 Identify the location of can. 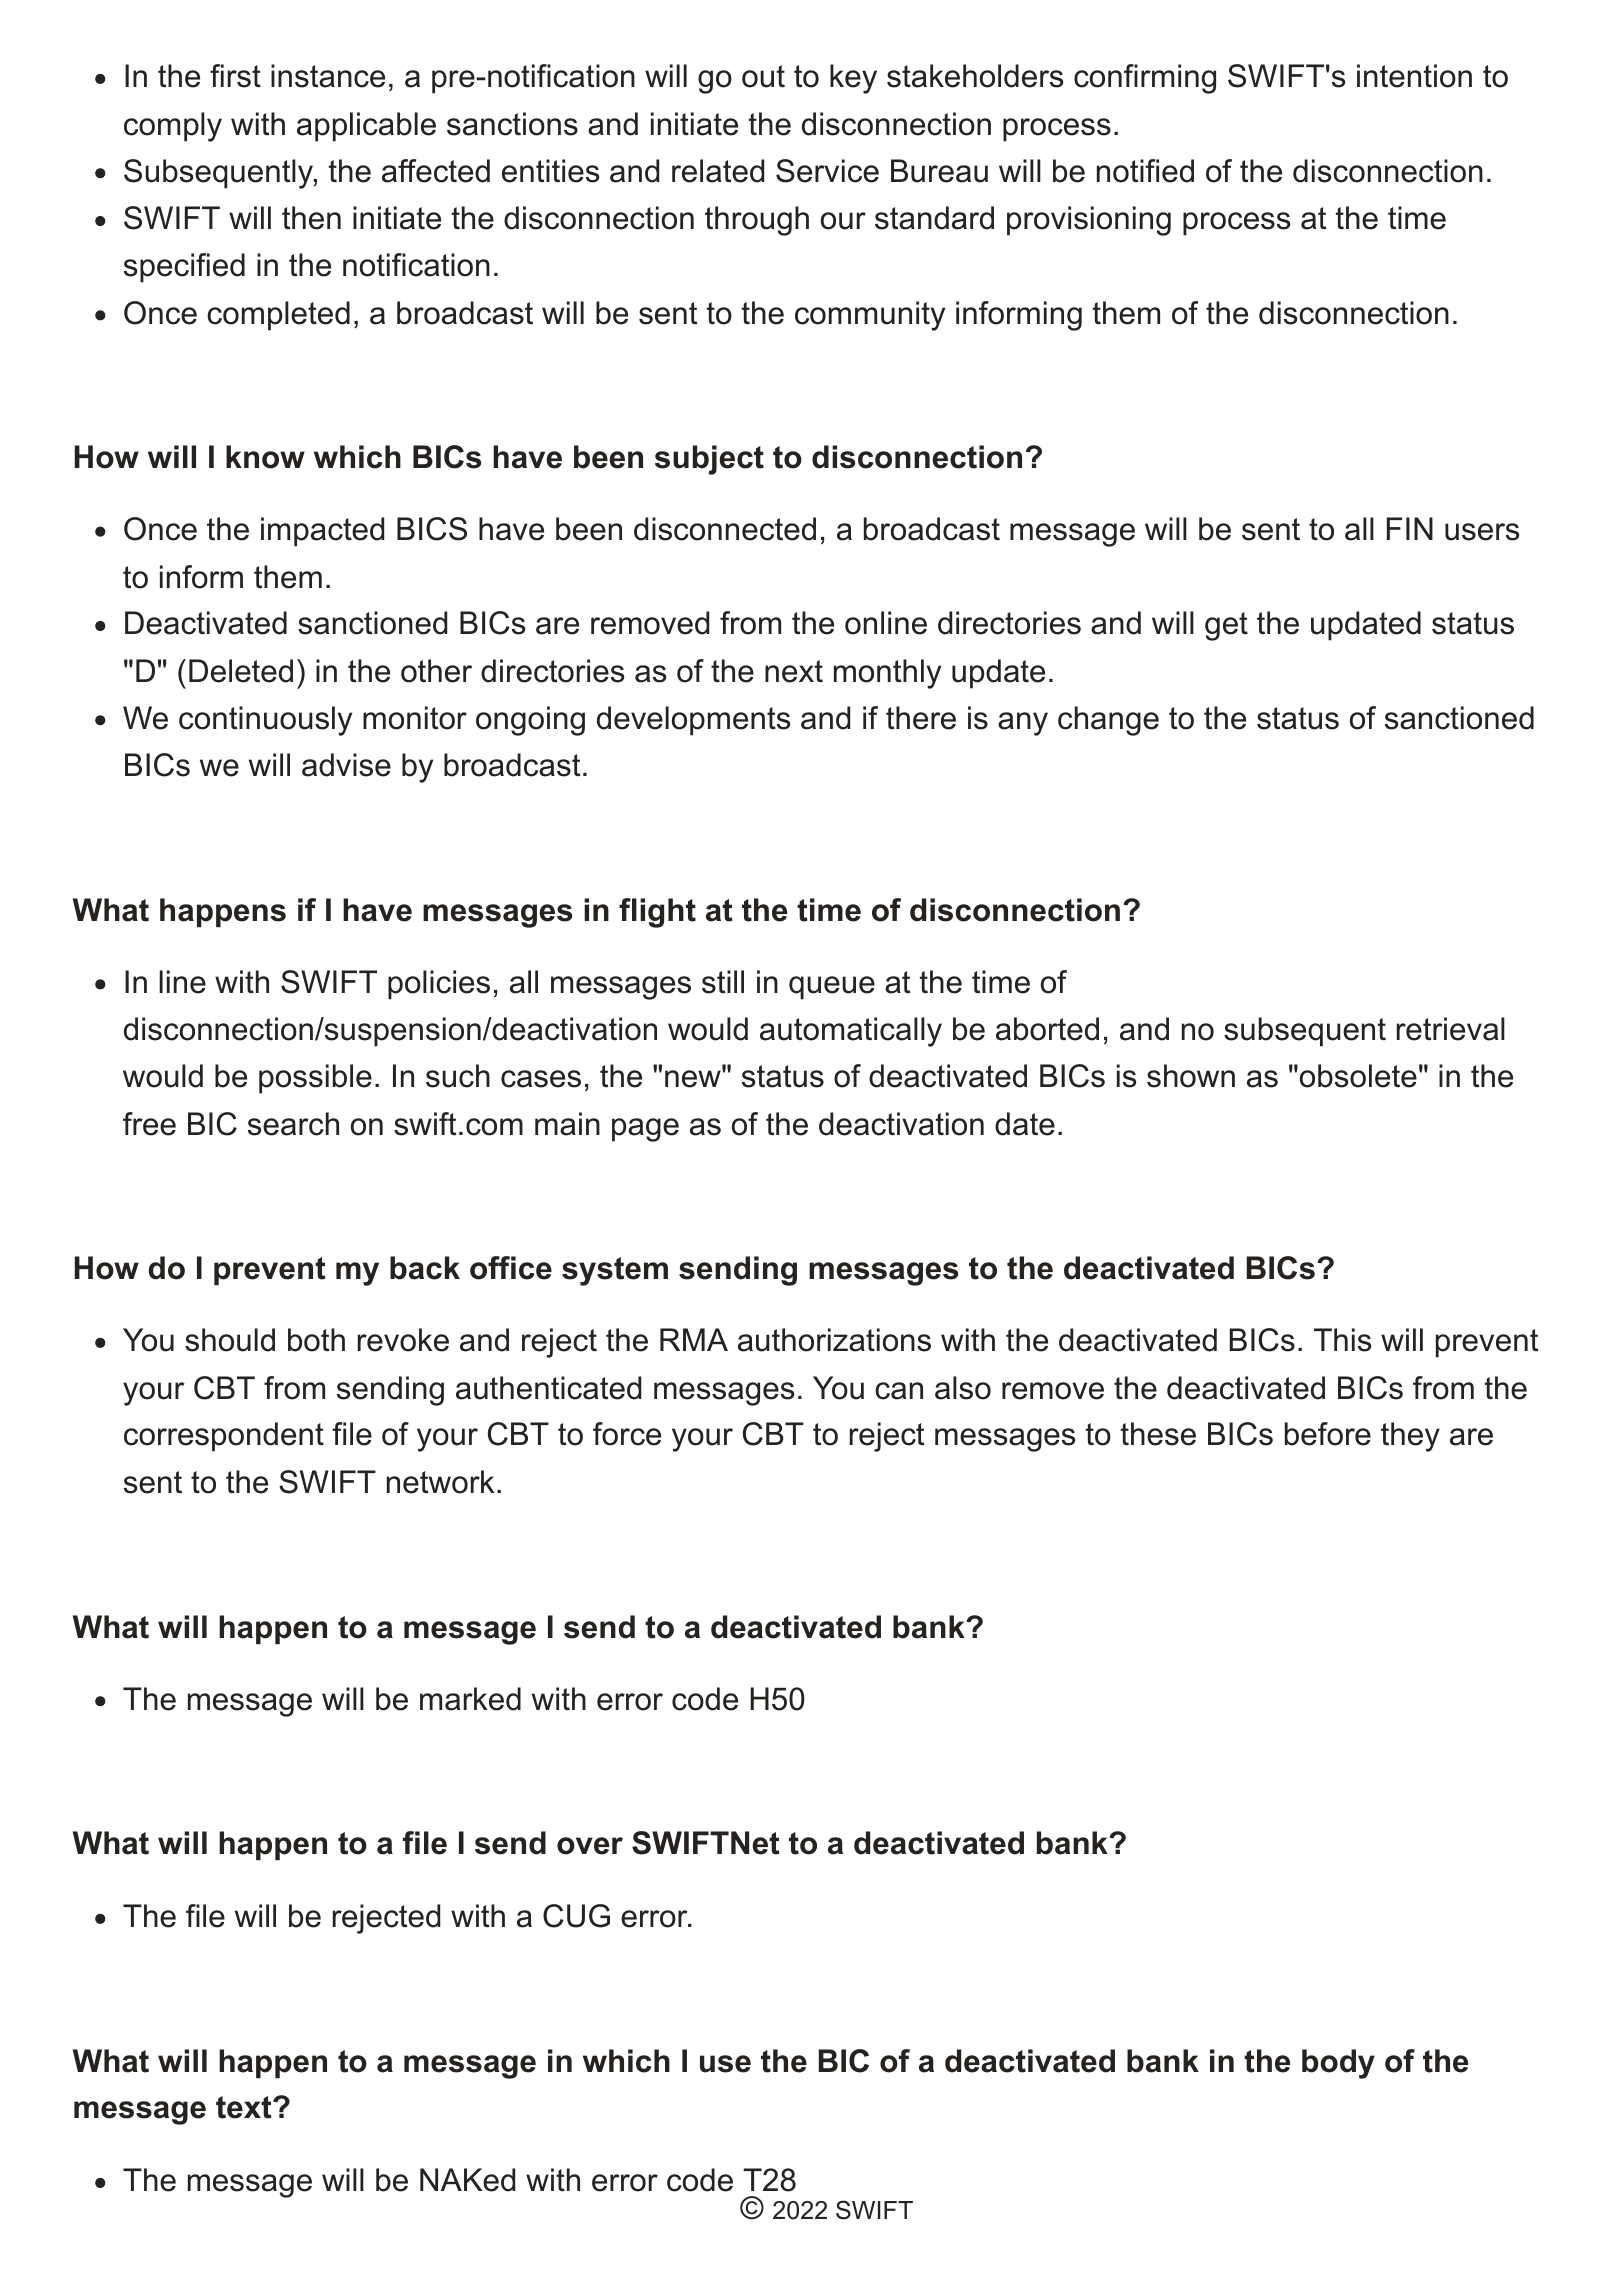
(899, 1391).
